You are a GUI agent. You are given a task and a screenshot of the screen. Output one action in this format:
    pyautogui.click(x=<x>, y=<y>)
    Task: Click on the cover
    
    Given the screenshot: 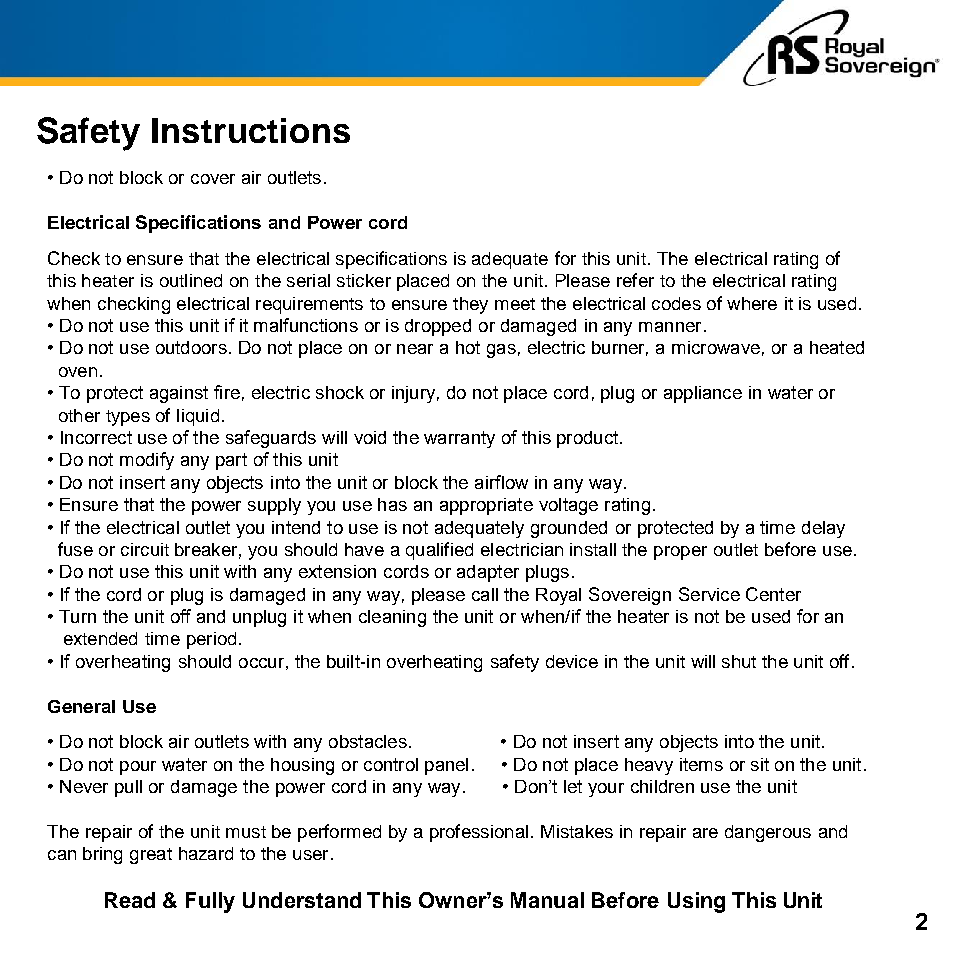 What is the action you would take?
    pyautogui.click(x=213, y=179)
